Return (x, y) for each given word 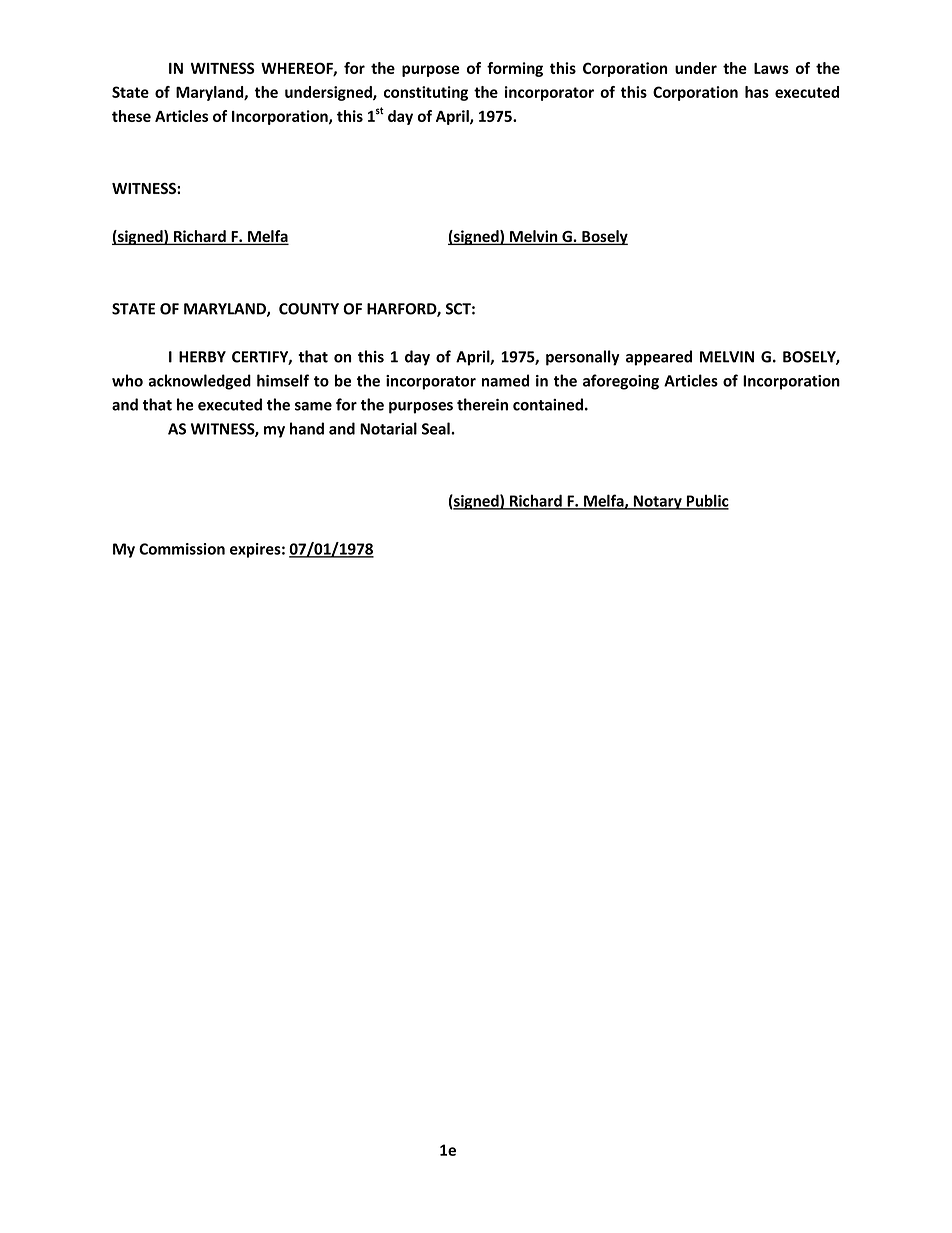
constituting (426, 93)
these (131, 116)
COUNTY (309, 309)
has (757, 92)
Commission (182, 549)
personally (583, 358)
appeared (659, 358)
